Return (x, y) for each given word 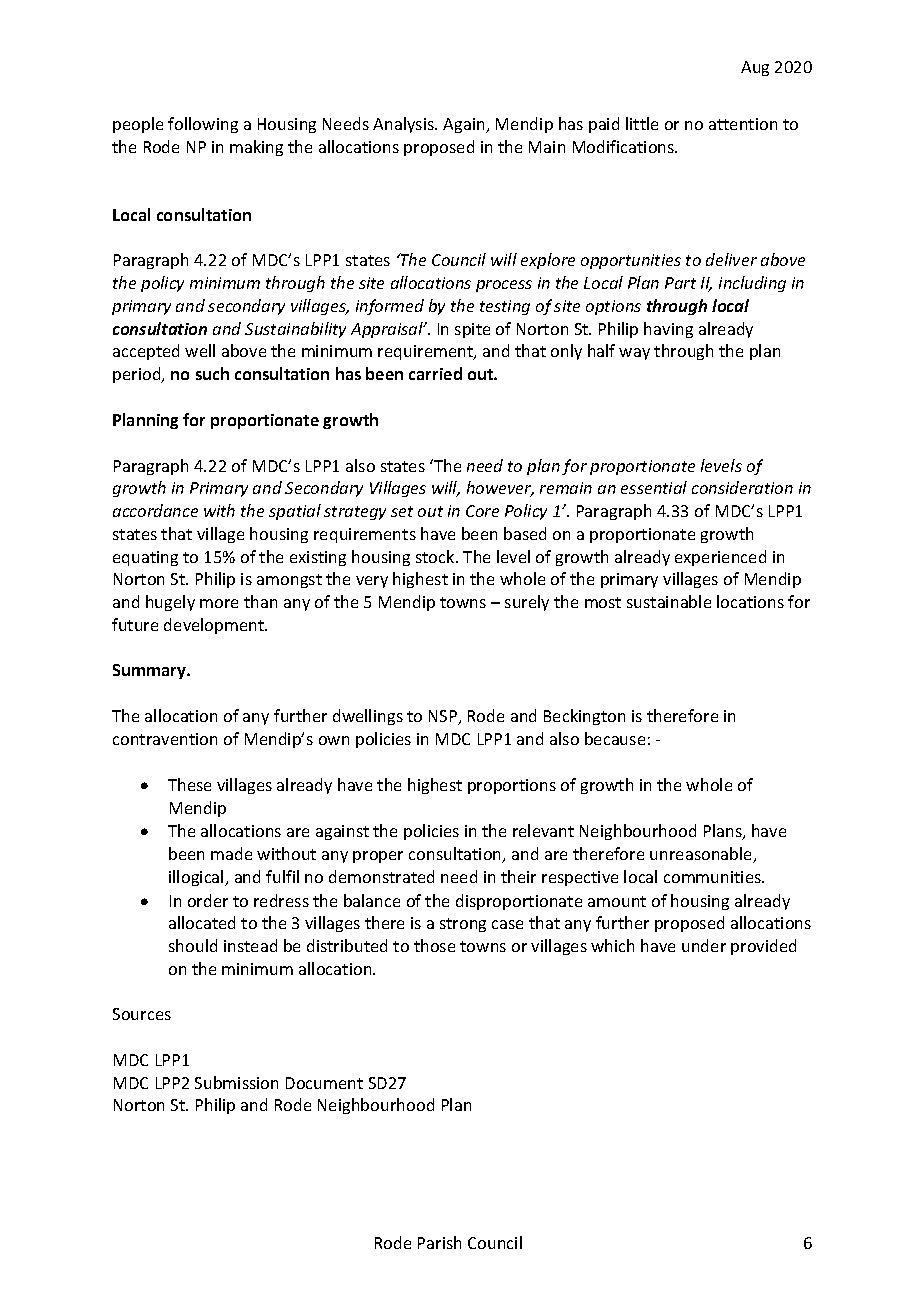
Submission (236, 1082)
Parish (439, 1242)
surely (527, 603)
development (215, 626)
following (203, 125)
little (642, 123)
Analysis (404, 125)
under (704, 945)
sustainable (669, 601)
